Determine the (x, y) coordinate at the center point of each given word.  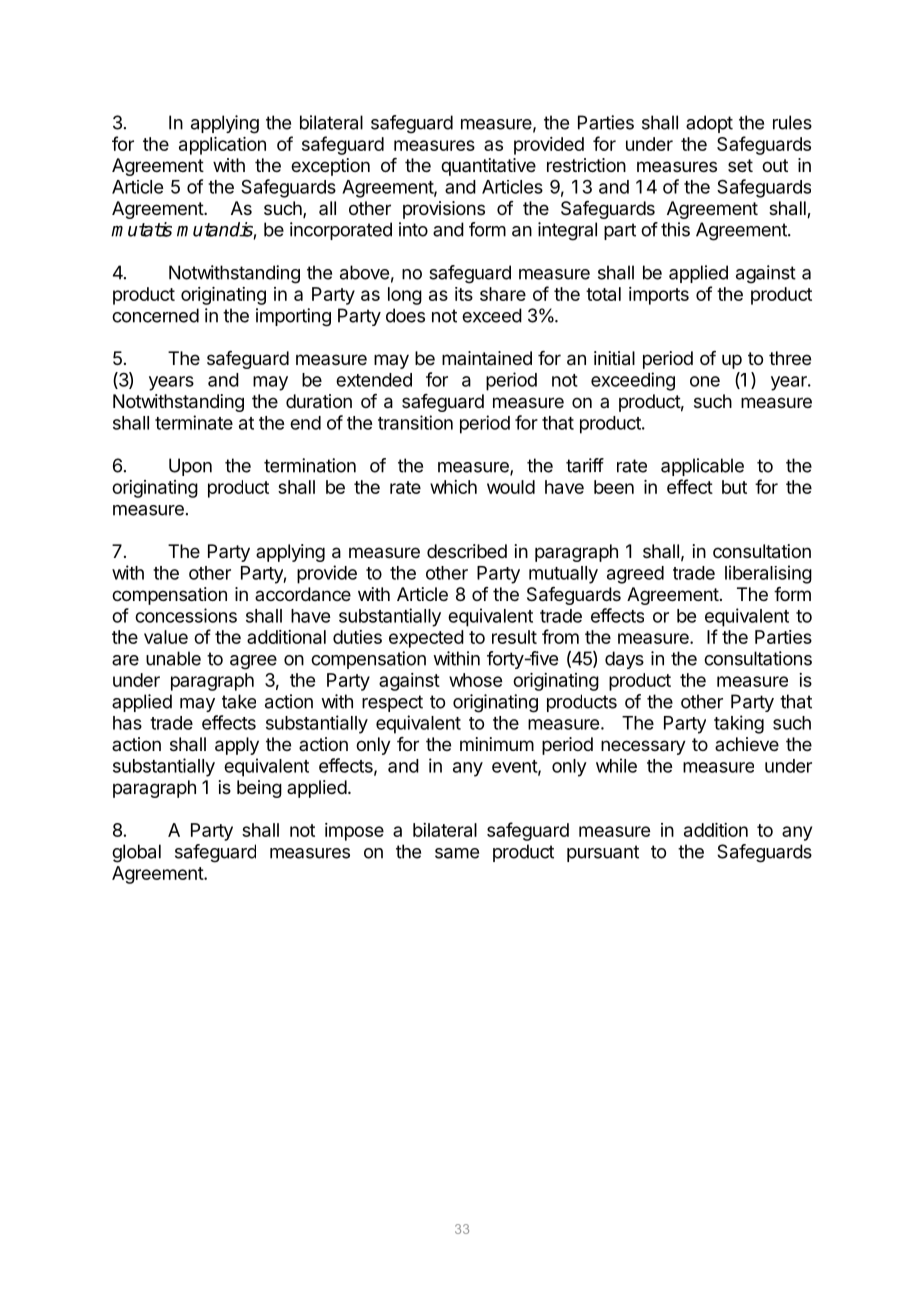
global (136, 853)
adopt (709, 124)
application (222, 146)
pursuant (603, 853)
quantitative (488, 167)
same (457, 853)
